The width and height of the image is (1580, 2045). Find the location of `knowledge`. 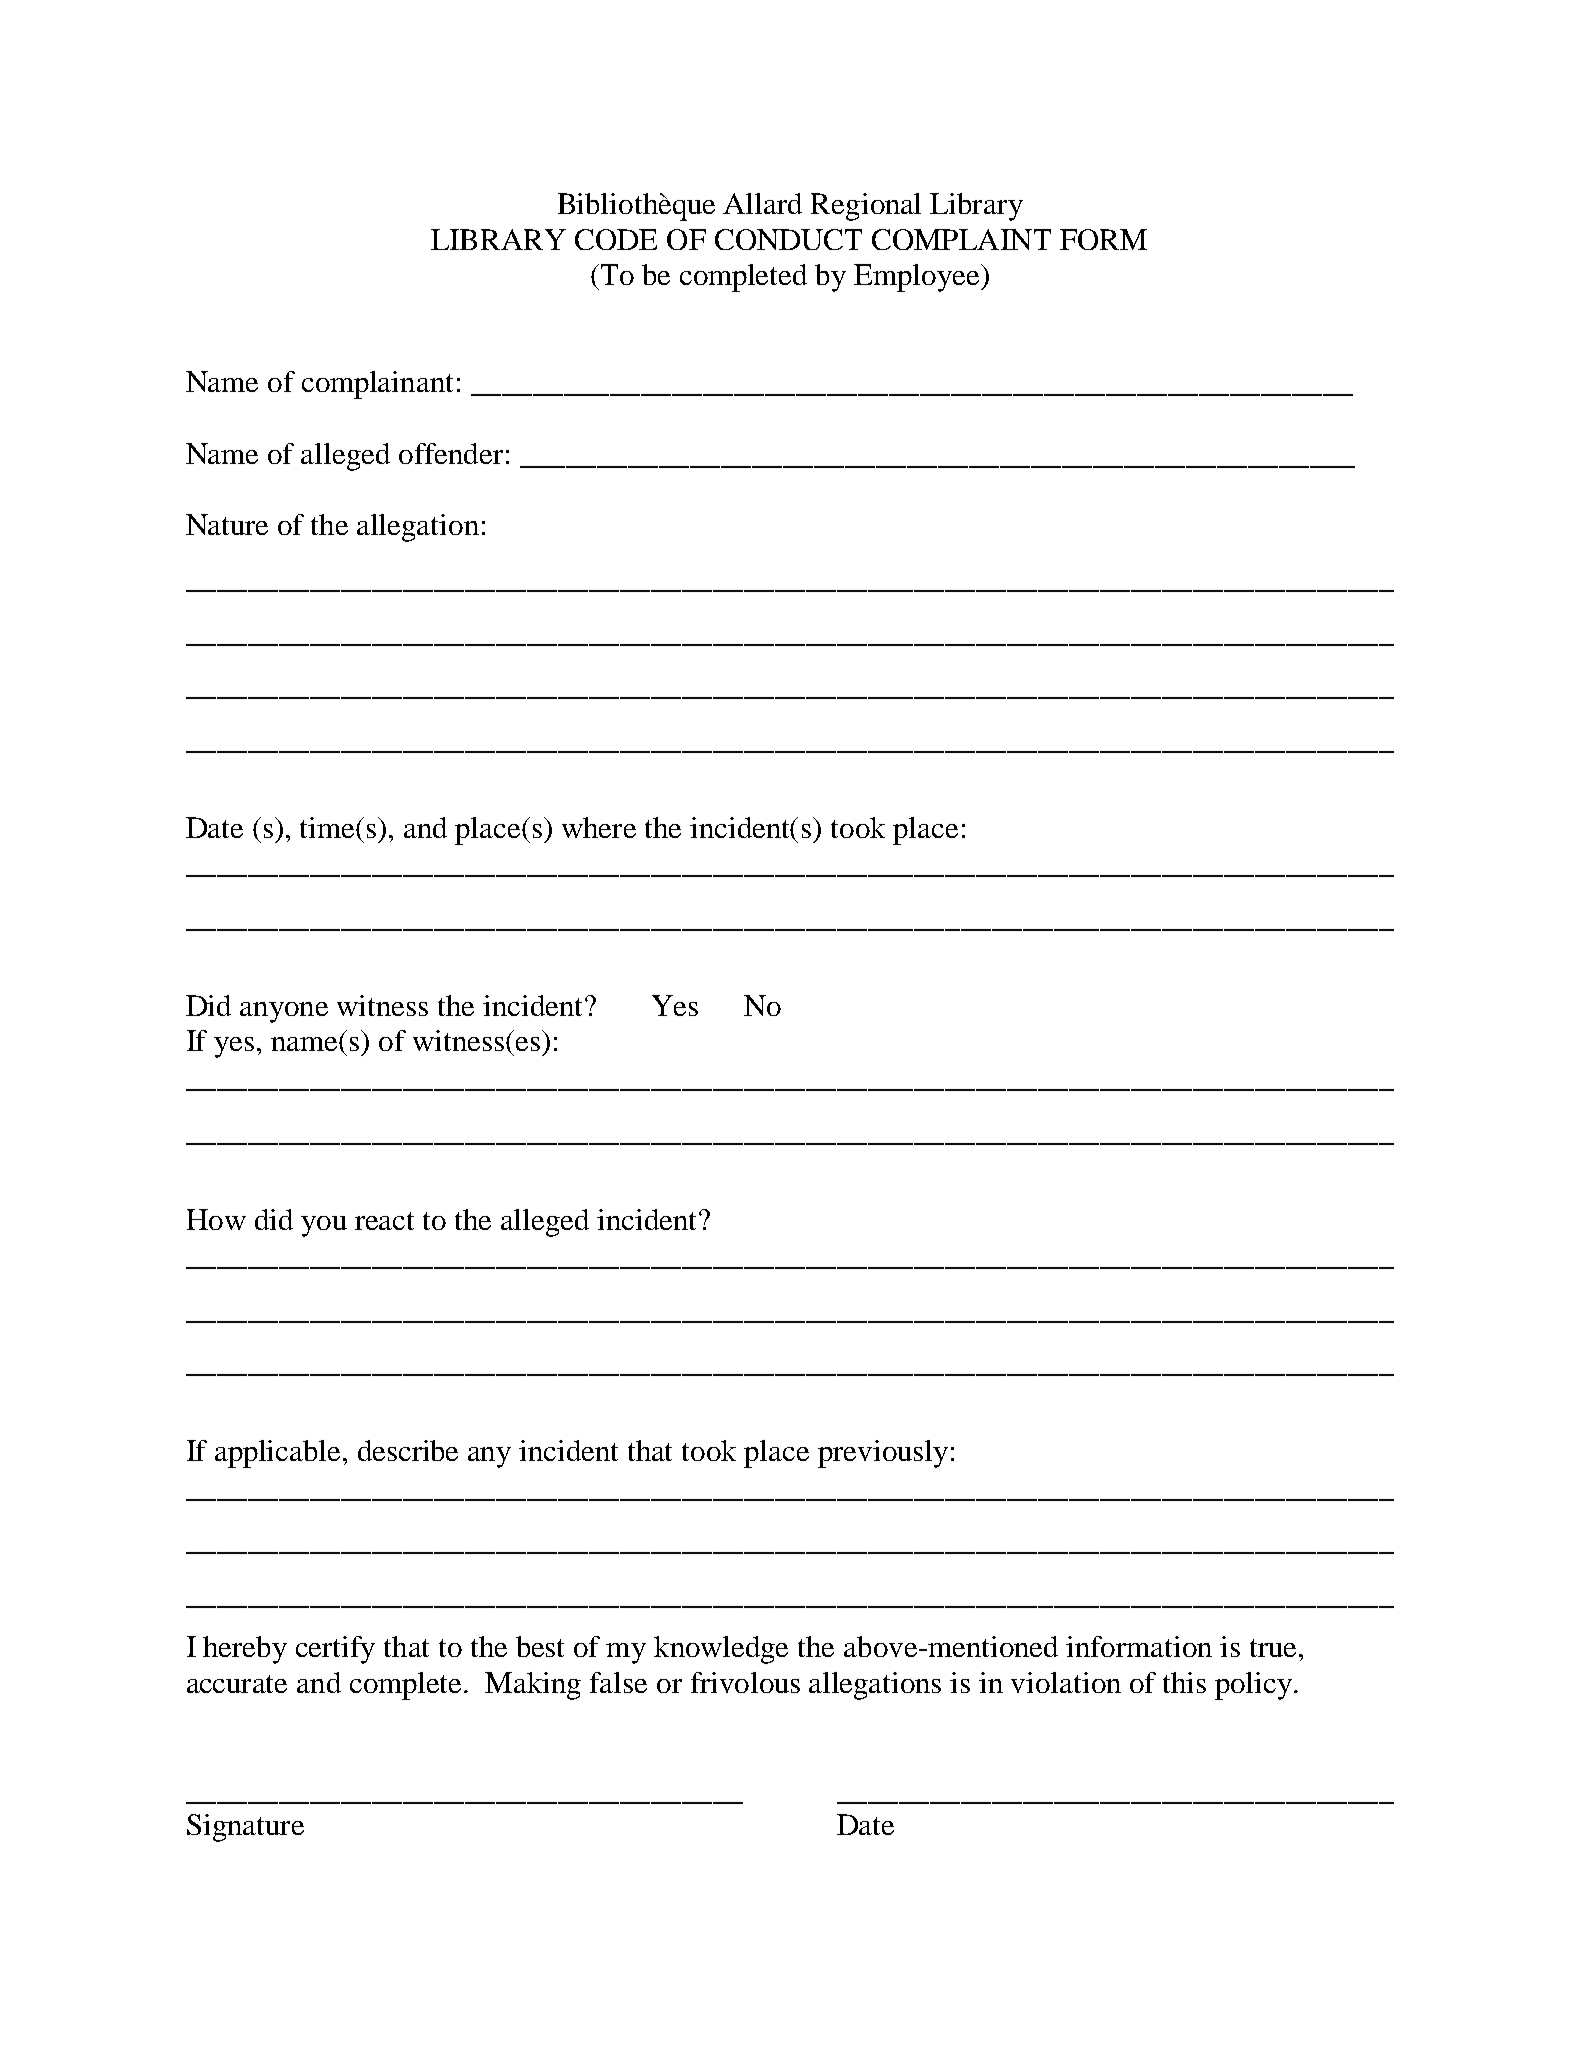

knowledge is located at coordinates (721, 1650).
